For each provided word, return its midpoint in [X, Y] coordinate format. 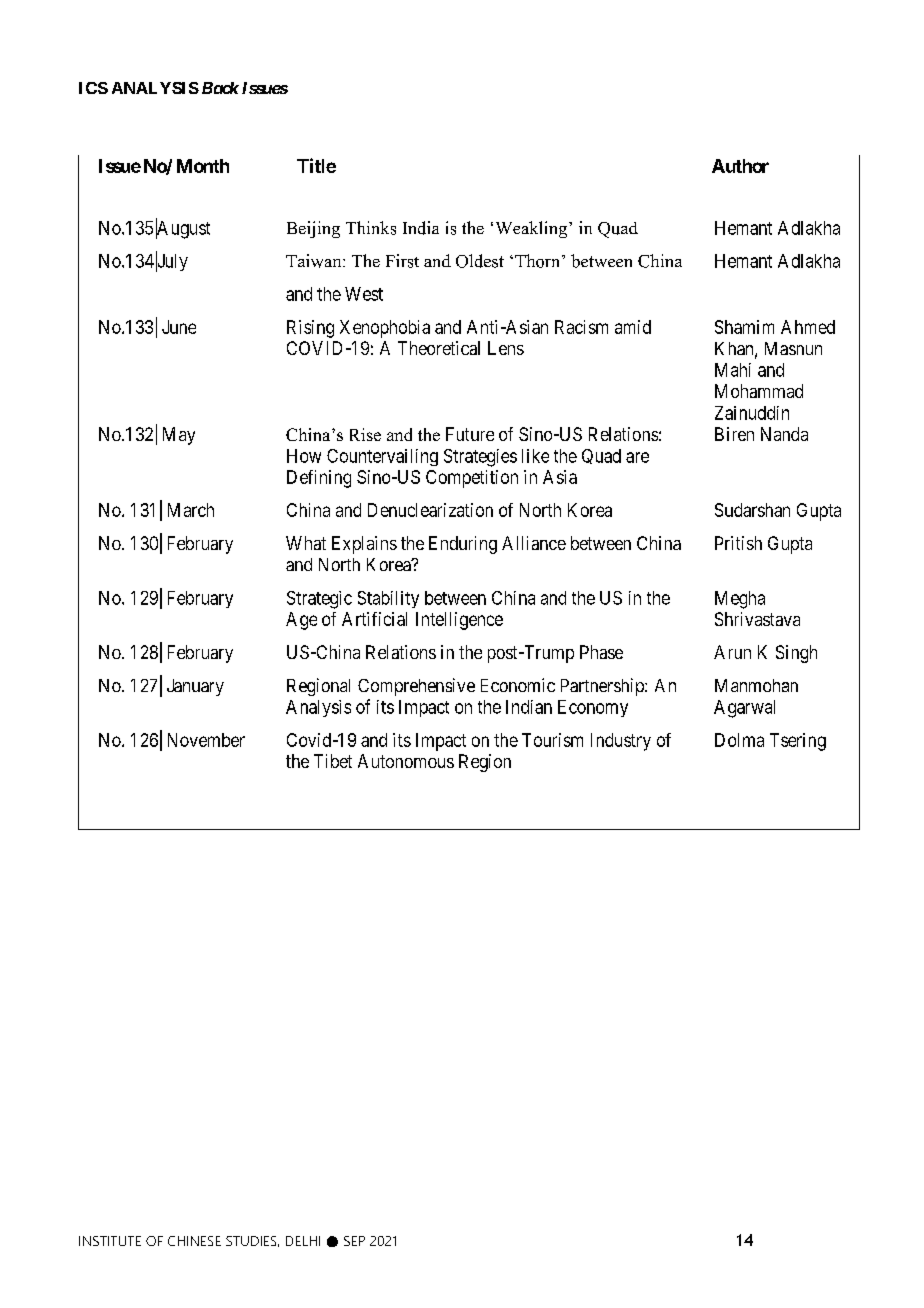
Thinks [371, 228]
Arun [732, 652]
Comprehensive [416, 687]
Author [740, 166]
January [195, 687]
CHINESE [194, 1241]
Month [203, 166]
